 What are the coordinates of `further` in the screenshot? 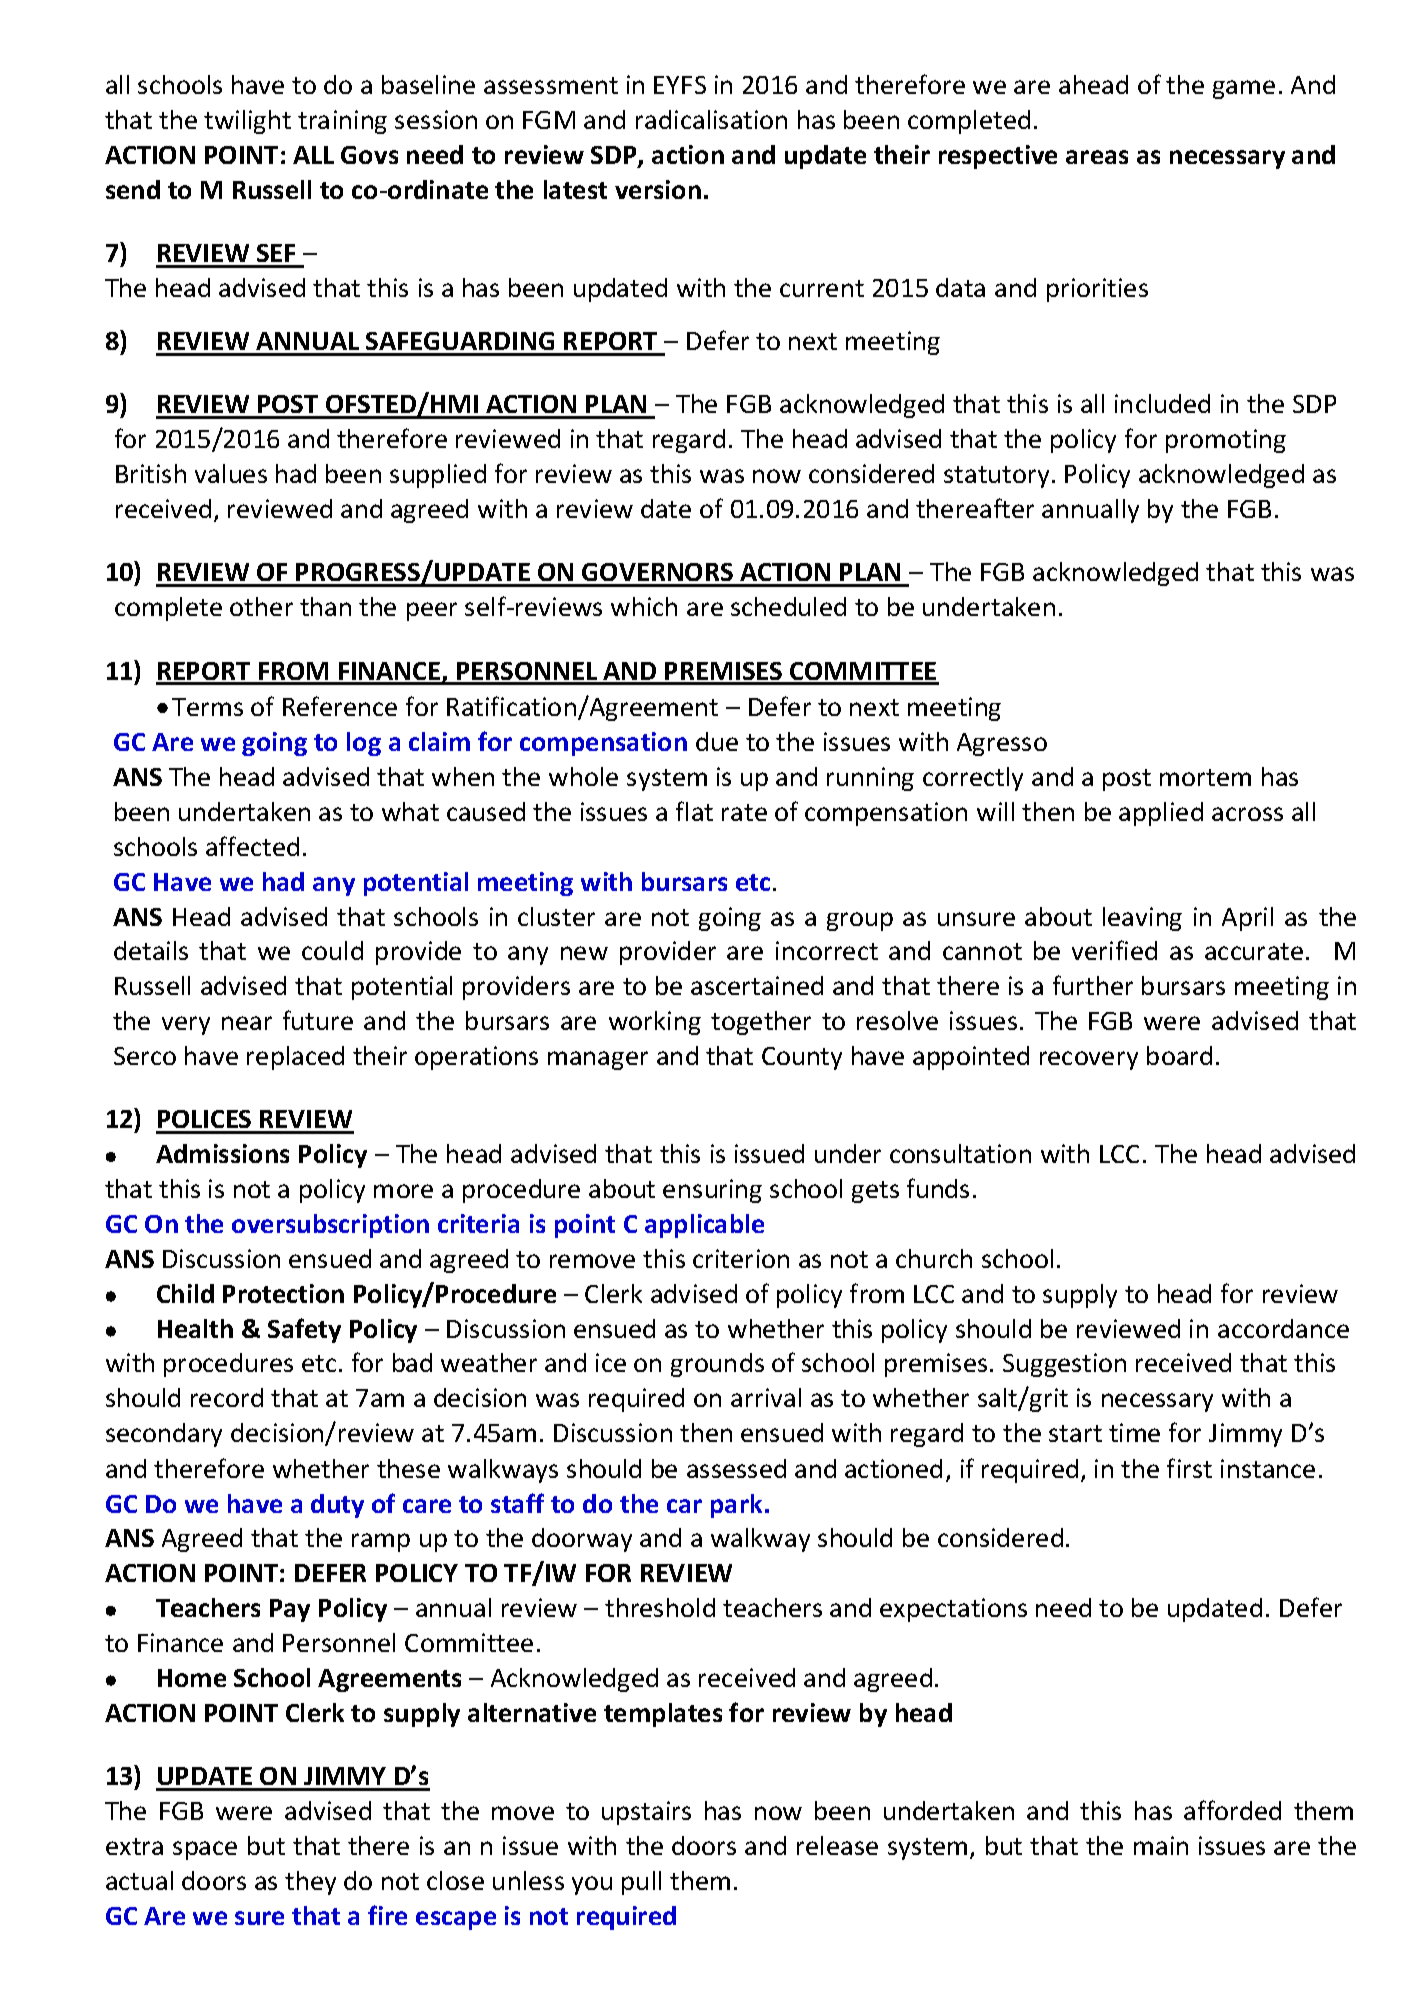 It's located at (1093, 985).
